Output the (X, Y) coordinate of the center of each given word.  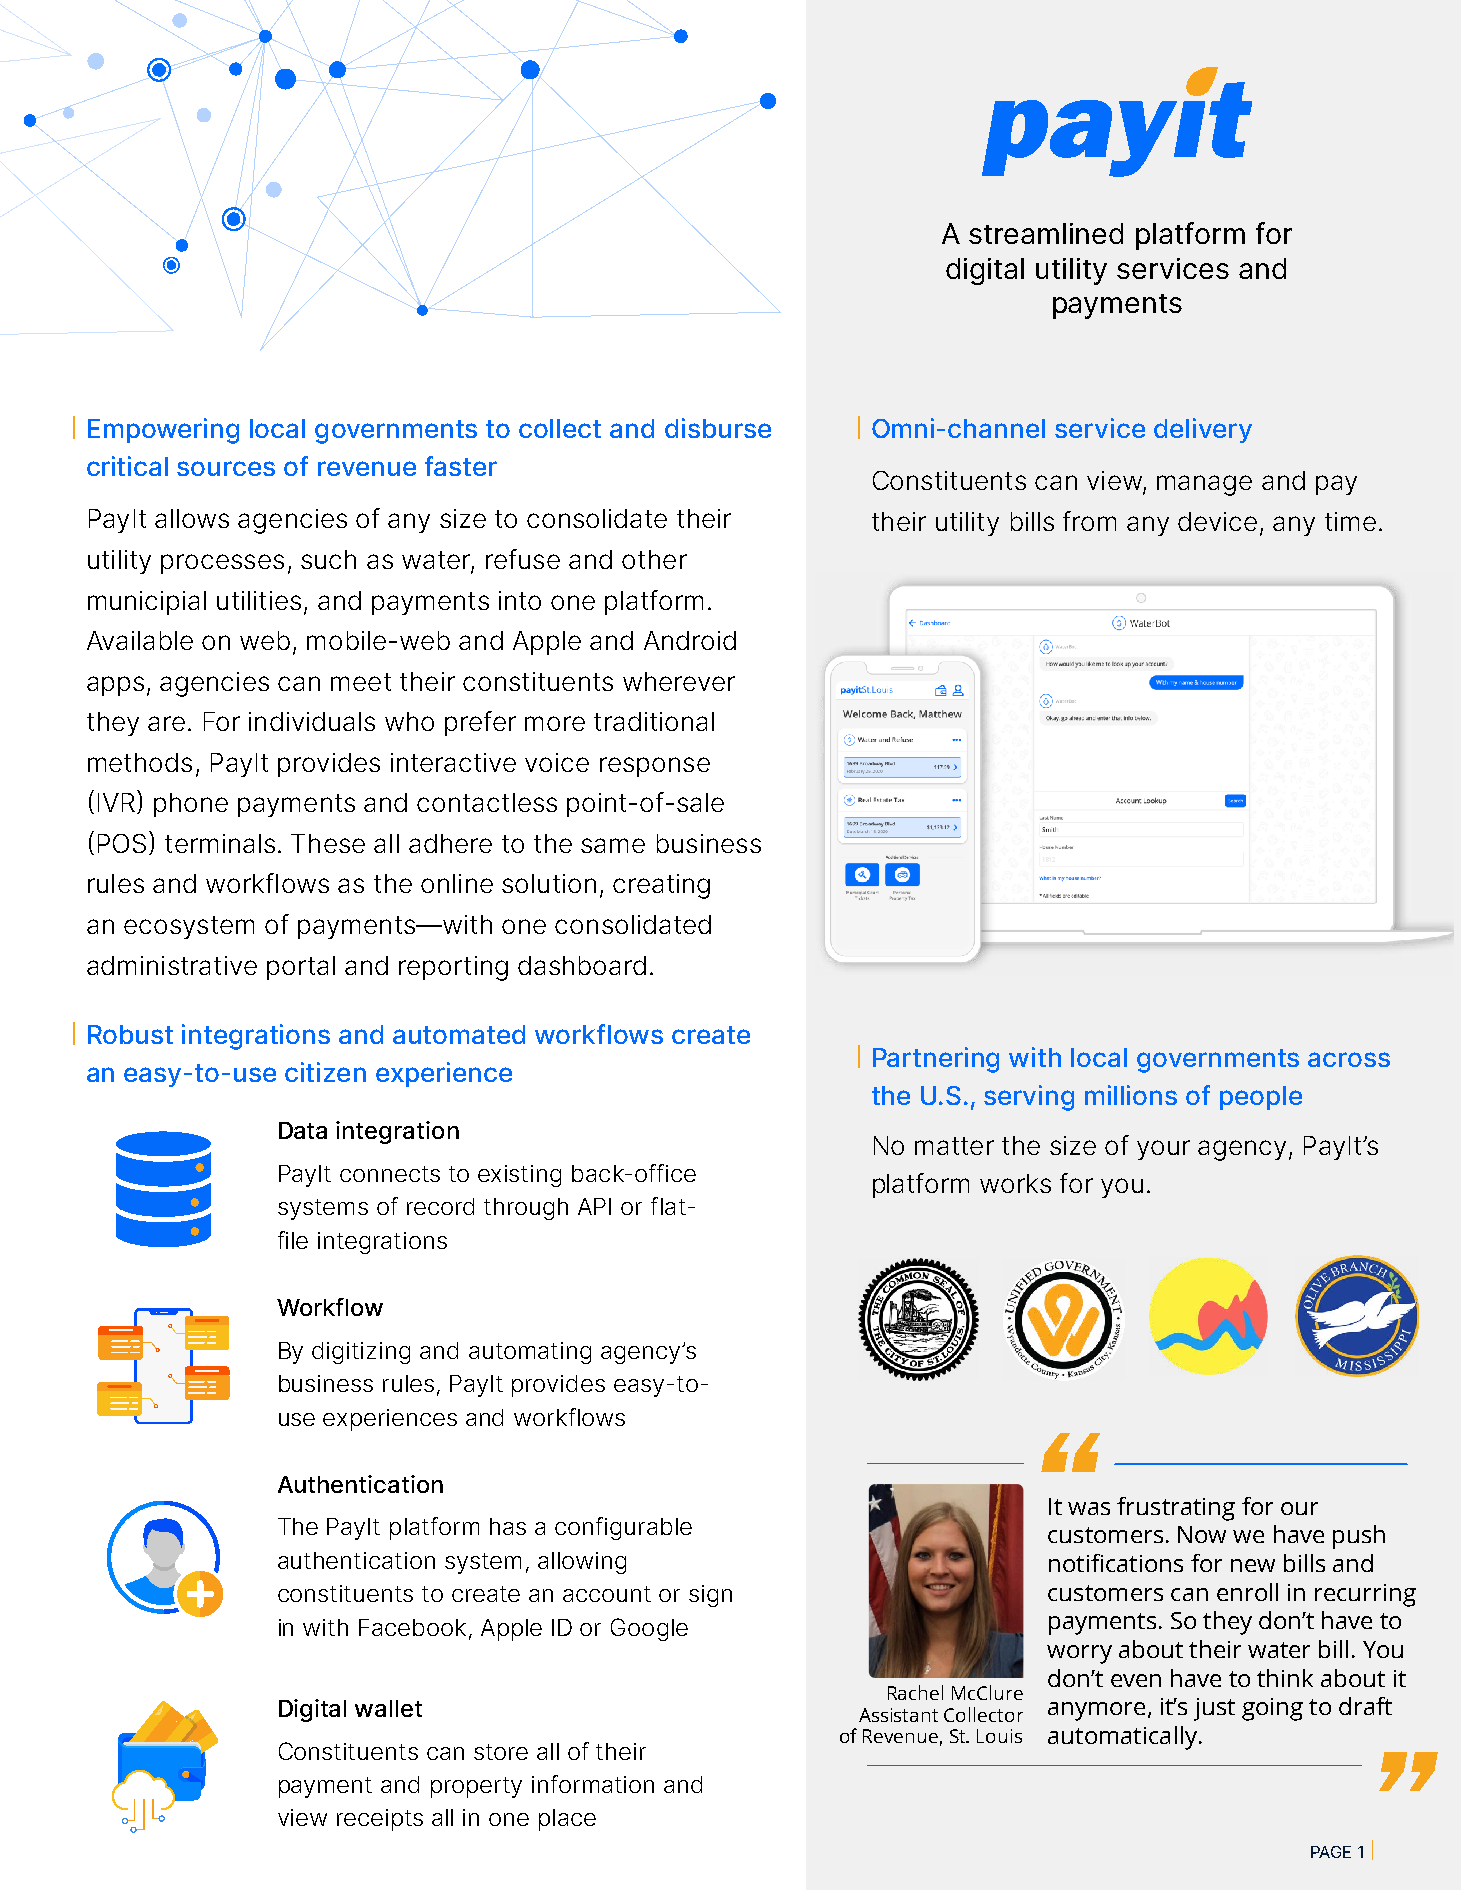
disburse (718, 428)
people (1261, 1098)
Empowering (163, 431)
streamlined (1046, 233)
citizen (325, 1072)
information (593, 1784)
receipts (380, 1820)
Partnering (936, 1060)
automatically (1122, 1738)
